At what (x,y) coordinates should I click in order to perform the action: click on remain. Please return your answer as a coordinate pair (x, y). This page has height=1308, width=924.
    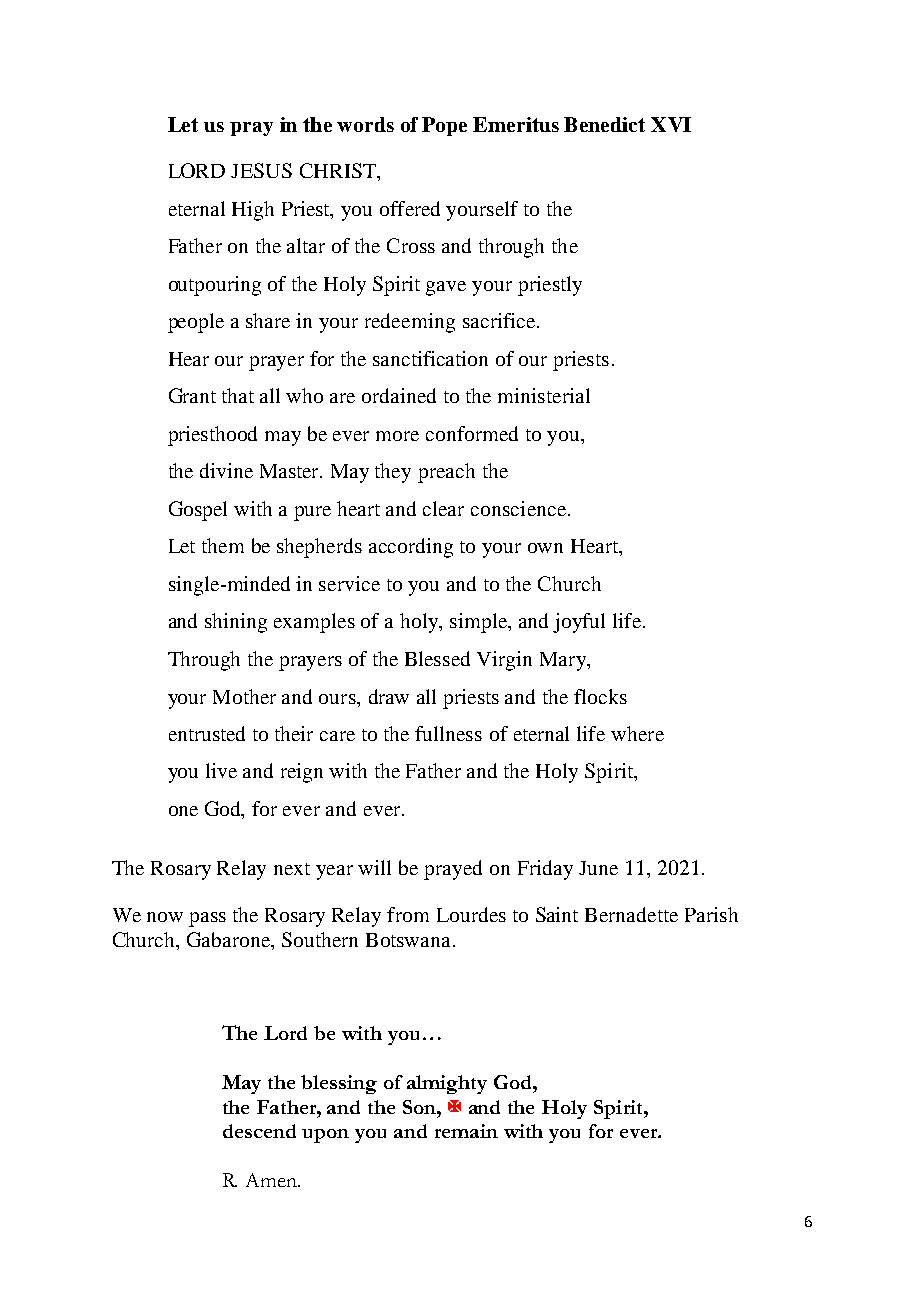
    Looking at the image, I should click on (466, 1131).
